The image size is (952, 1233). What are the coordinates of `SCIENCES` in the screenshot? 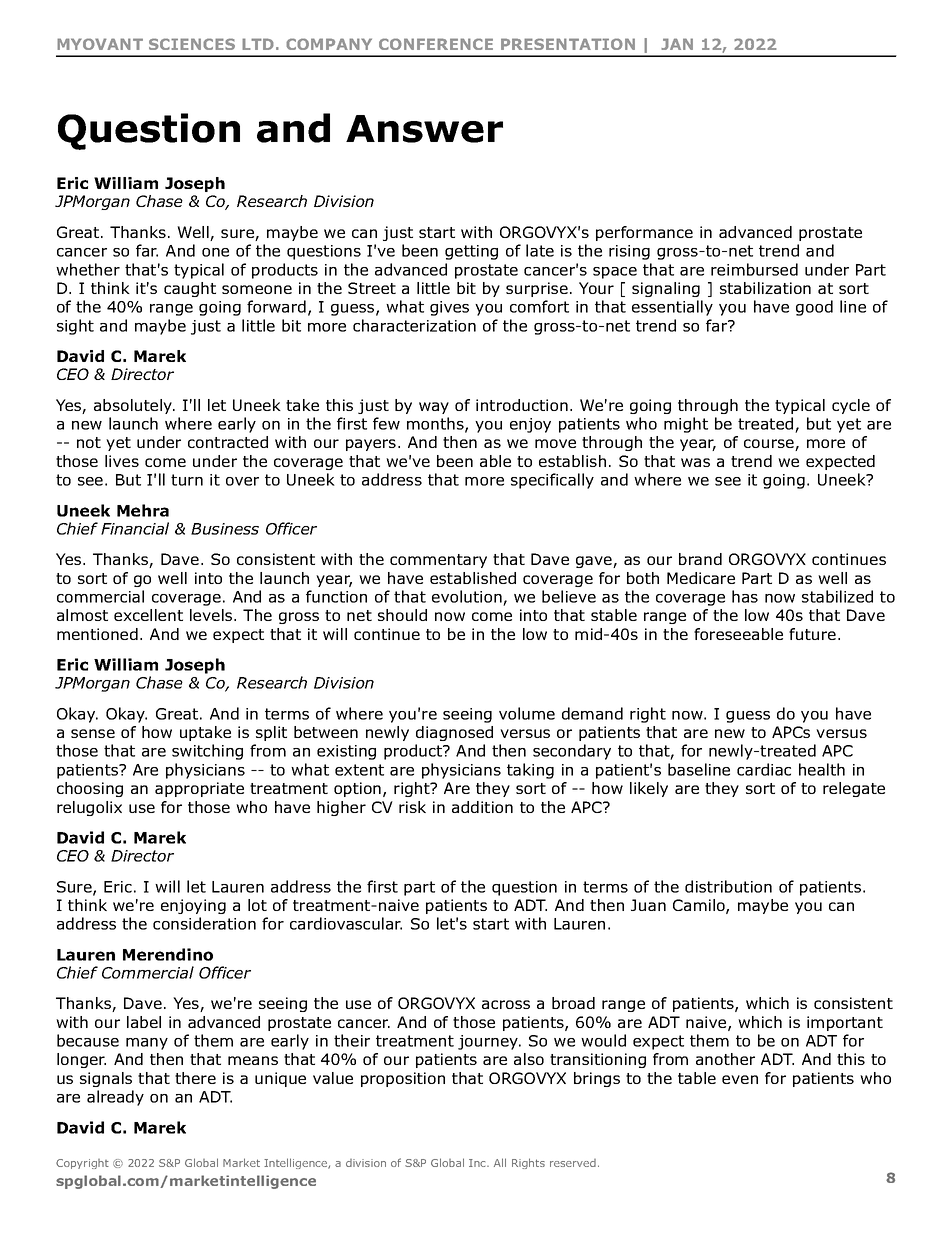 It's located at (192, 44).
